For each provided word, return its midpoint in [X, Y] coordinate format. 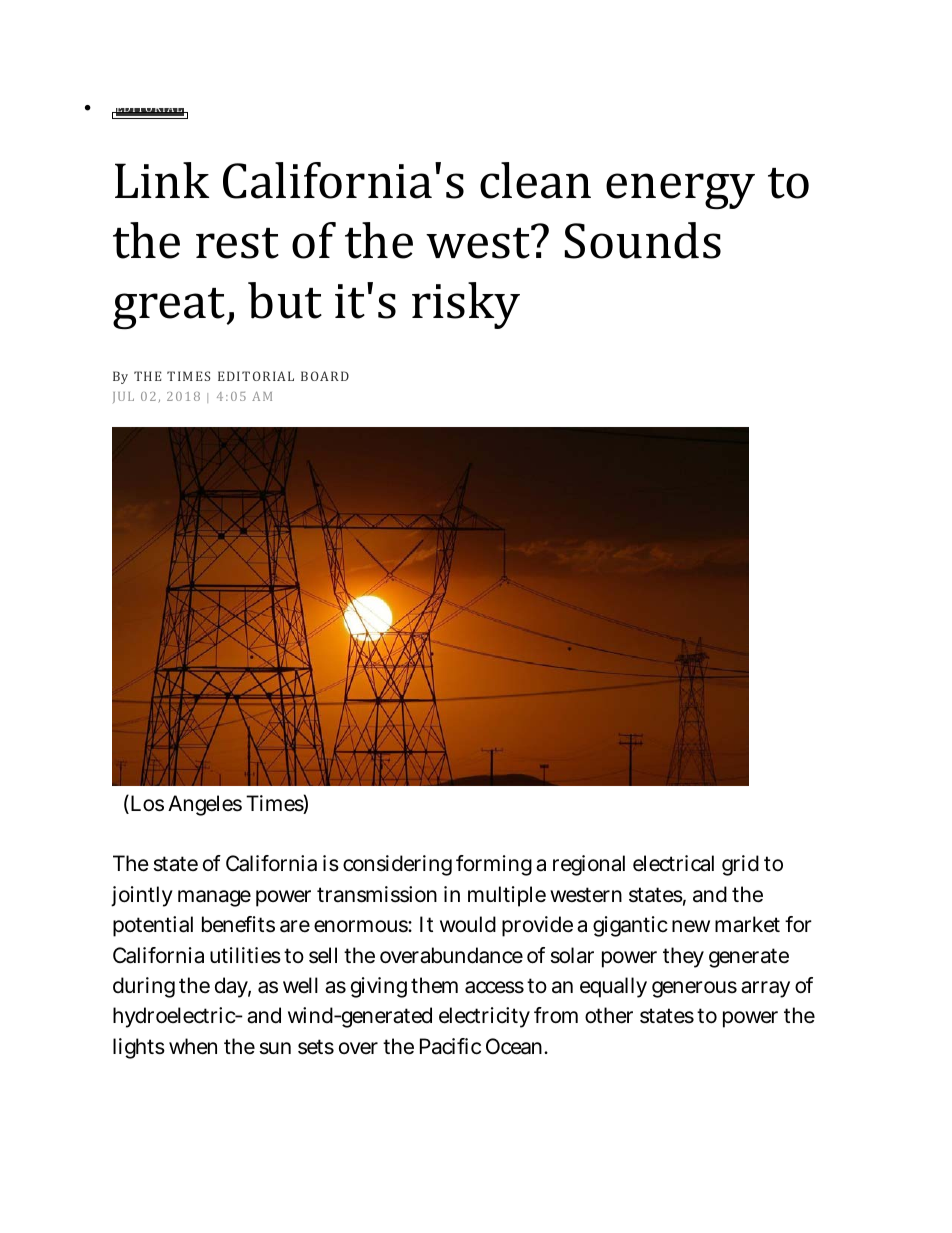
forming [494, 865]
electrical [673, 863]
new [691, 926]
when [193, 1046]
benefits [238, 924]
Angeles [205, 805]
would [468, 924]
